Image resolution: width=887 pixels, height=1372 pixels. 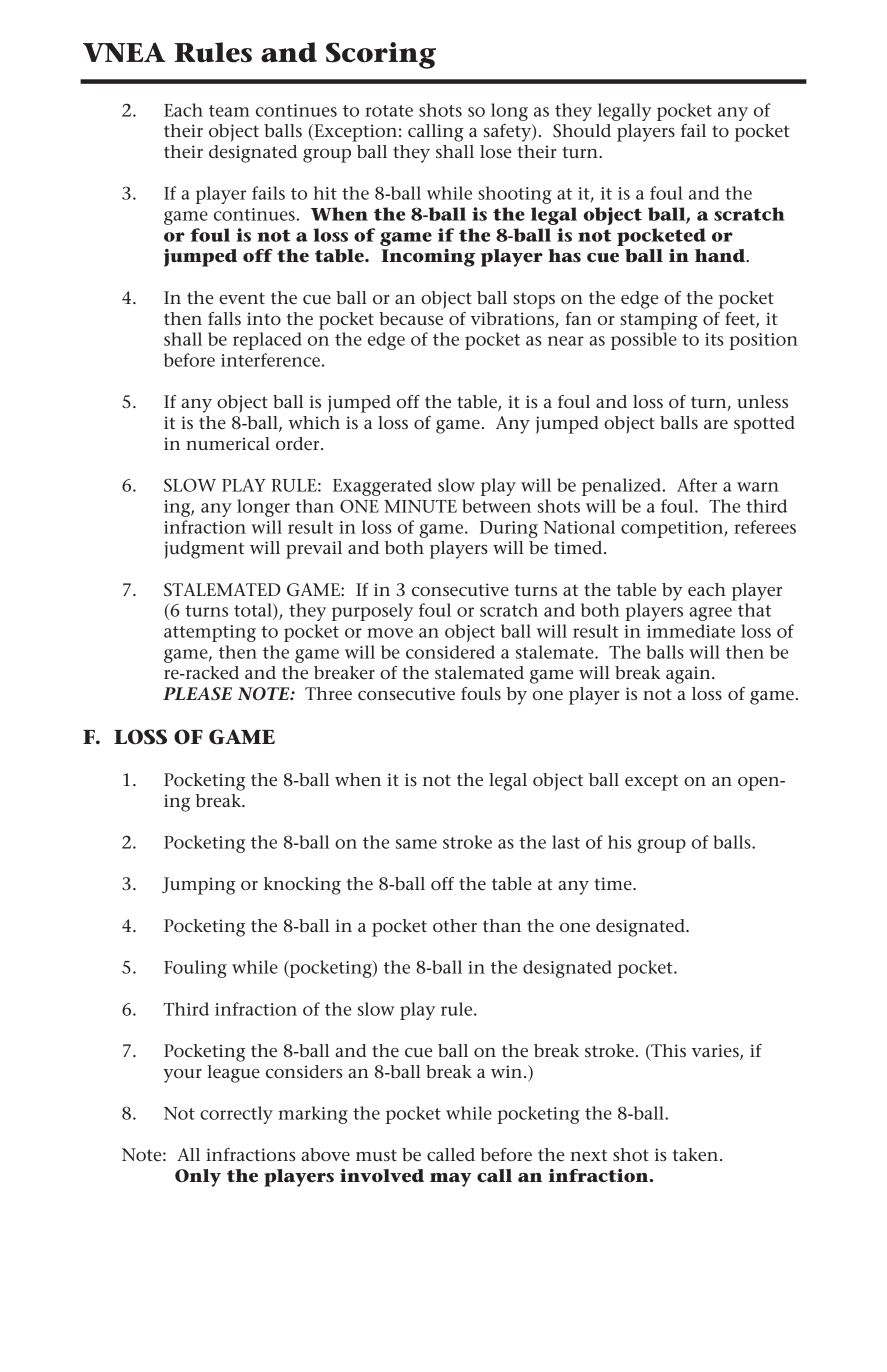 I want to click on immediate, so click(x=691, y=631).
